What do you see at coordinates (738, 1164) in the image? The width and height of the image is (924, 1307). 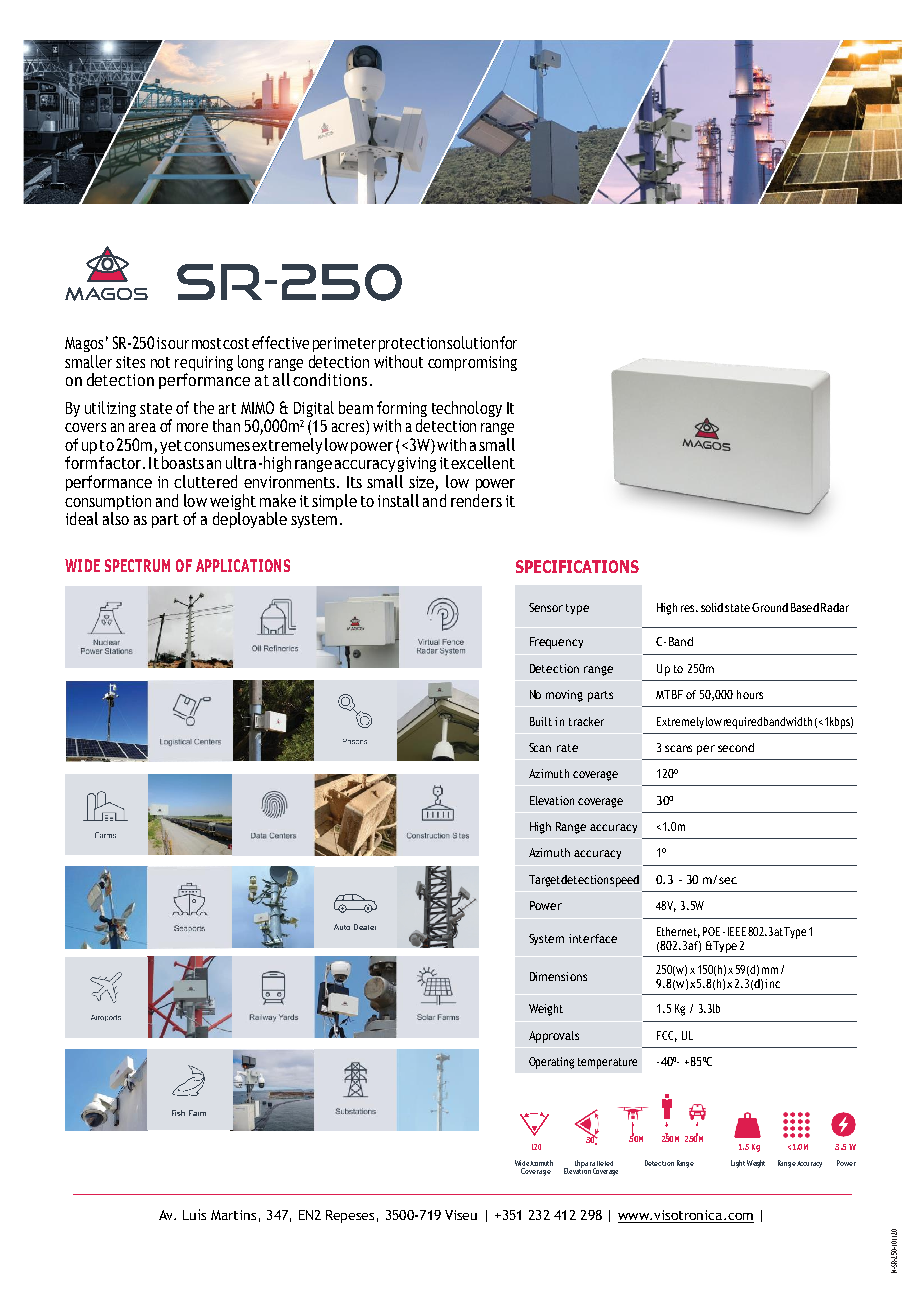 I see `Light` at bounding box center [738, 1164].
